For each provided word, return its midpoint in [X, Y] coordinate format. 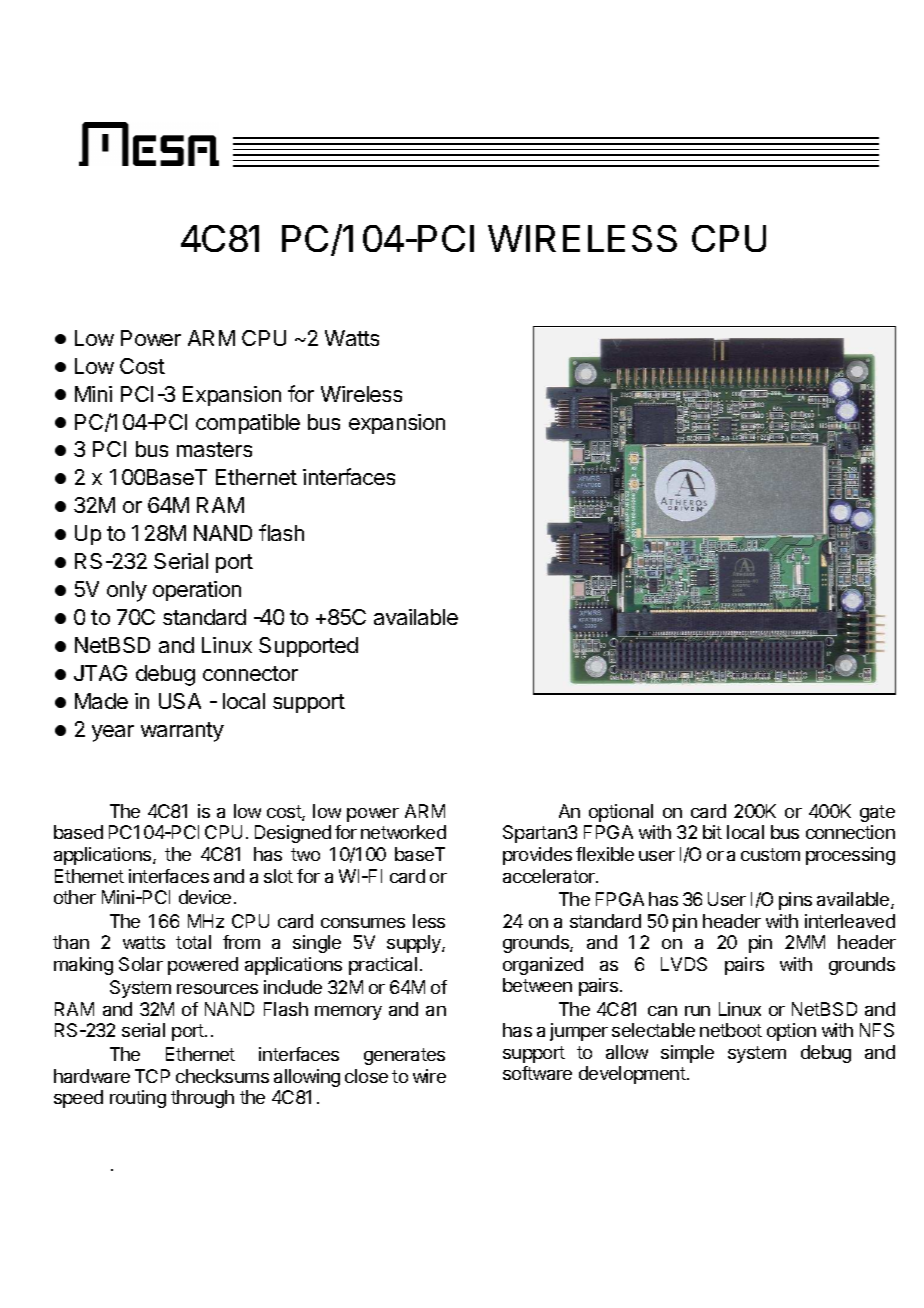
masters [214, 449]
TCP [152, 1076]
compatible [248, 424]
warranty [182, 732]
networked [403, 832]
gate [877, 813]
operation [197, 591]
